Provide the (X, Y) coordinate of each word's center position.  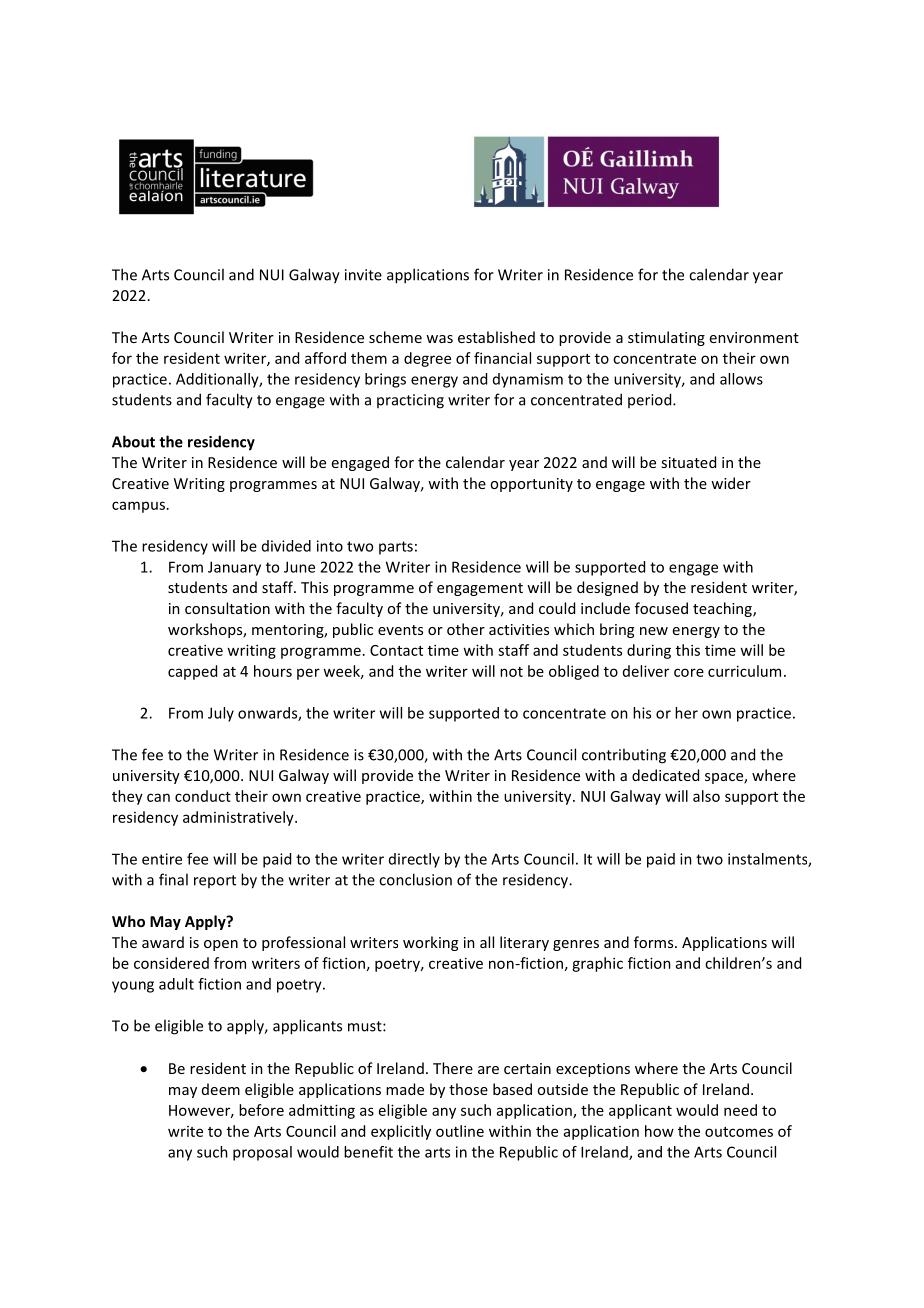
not (511, 672)
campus (138, 507)
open (221, 945)
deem (221, 1089)
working (430, 943)
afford (325, 358)
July (221, 714)
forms (655, 942)
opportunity (531, 485)
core (689, 672)
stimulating (666, 338)
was (439, 339)
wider (731, 483)
